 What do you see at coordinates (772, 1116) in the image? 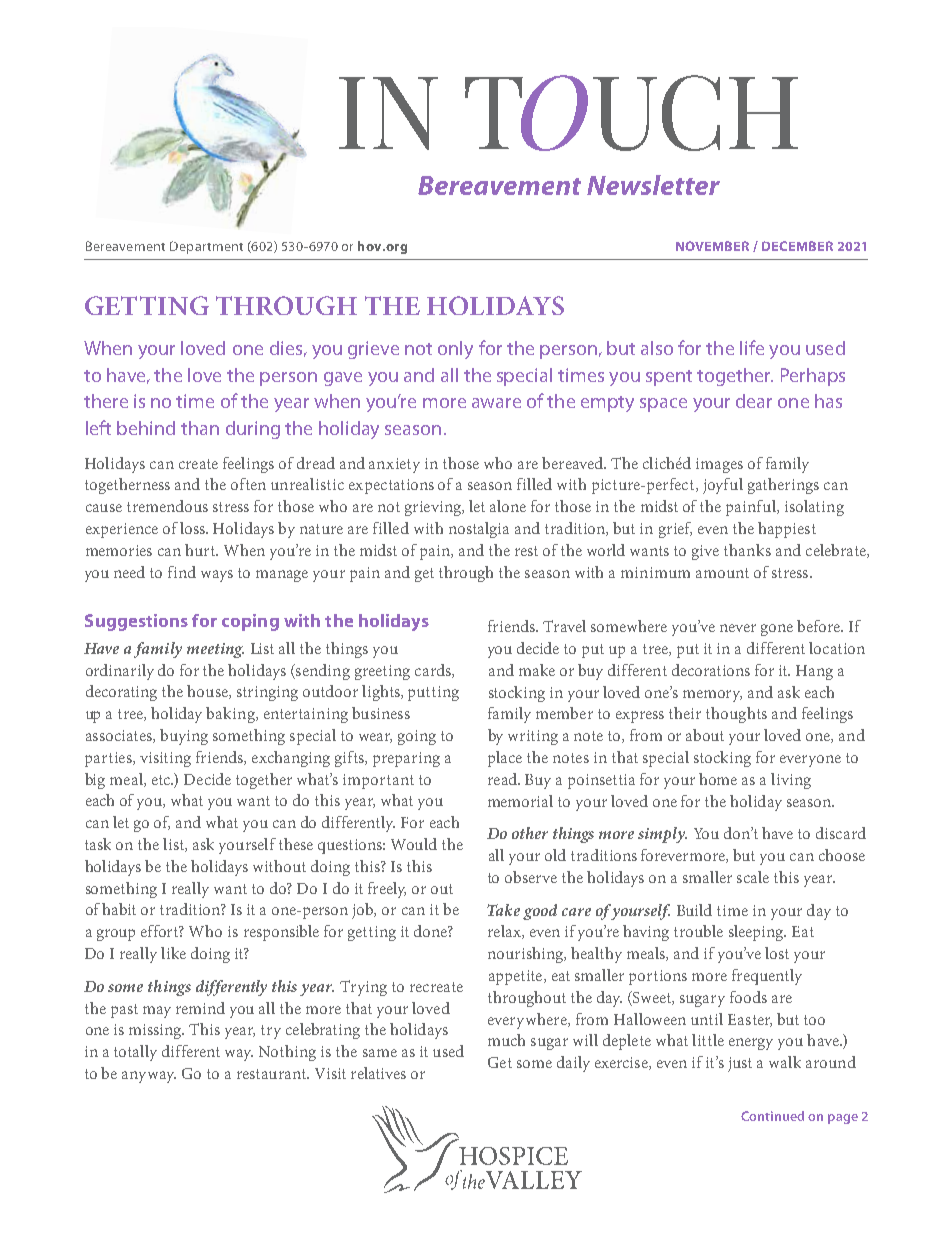
I see `Continued` at bounding box center [772, 1116].
